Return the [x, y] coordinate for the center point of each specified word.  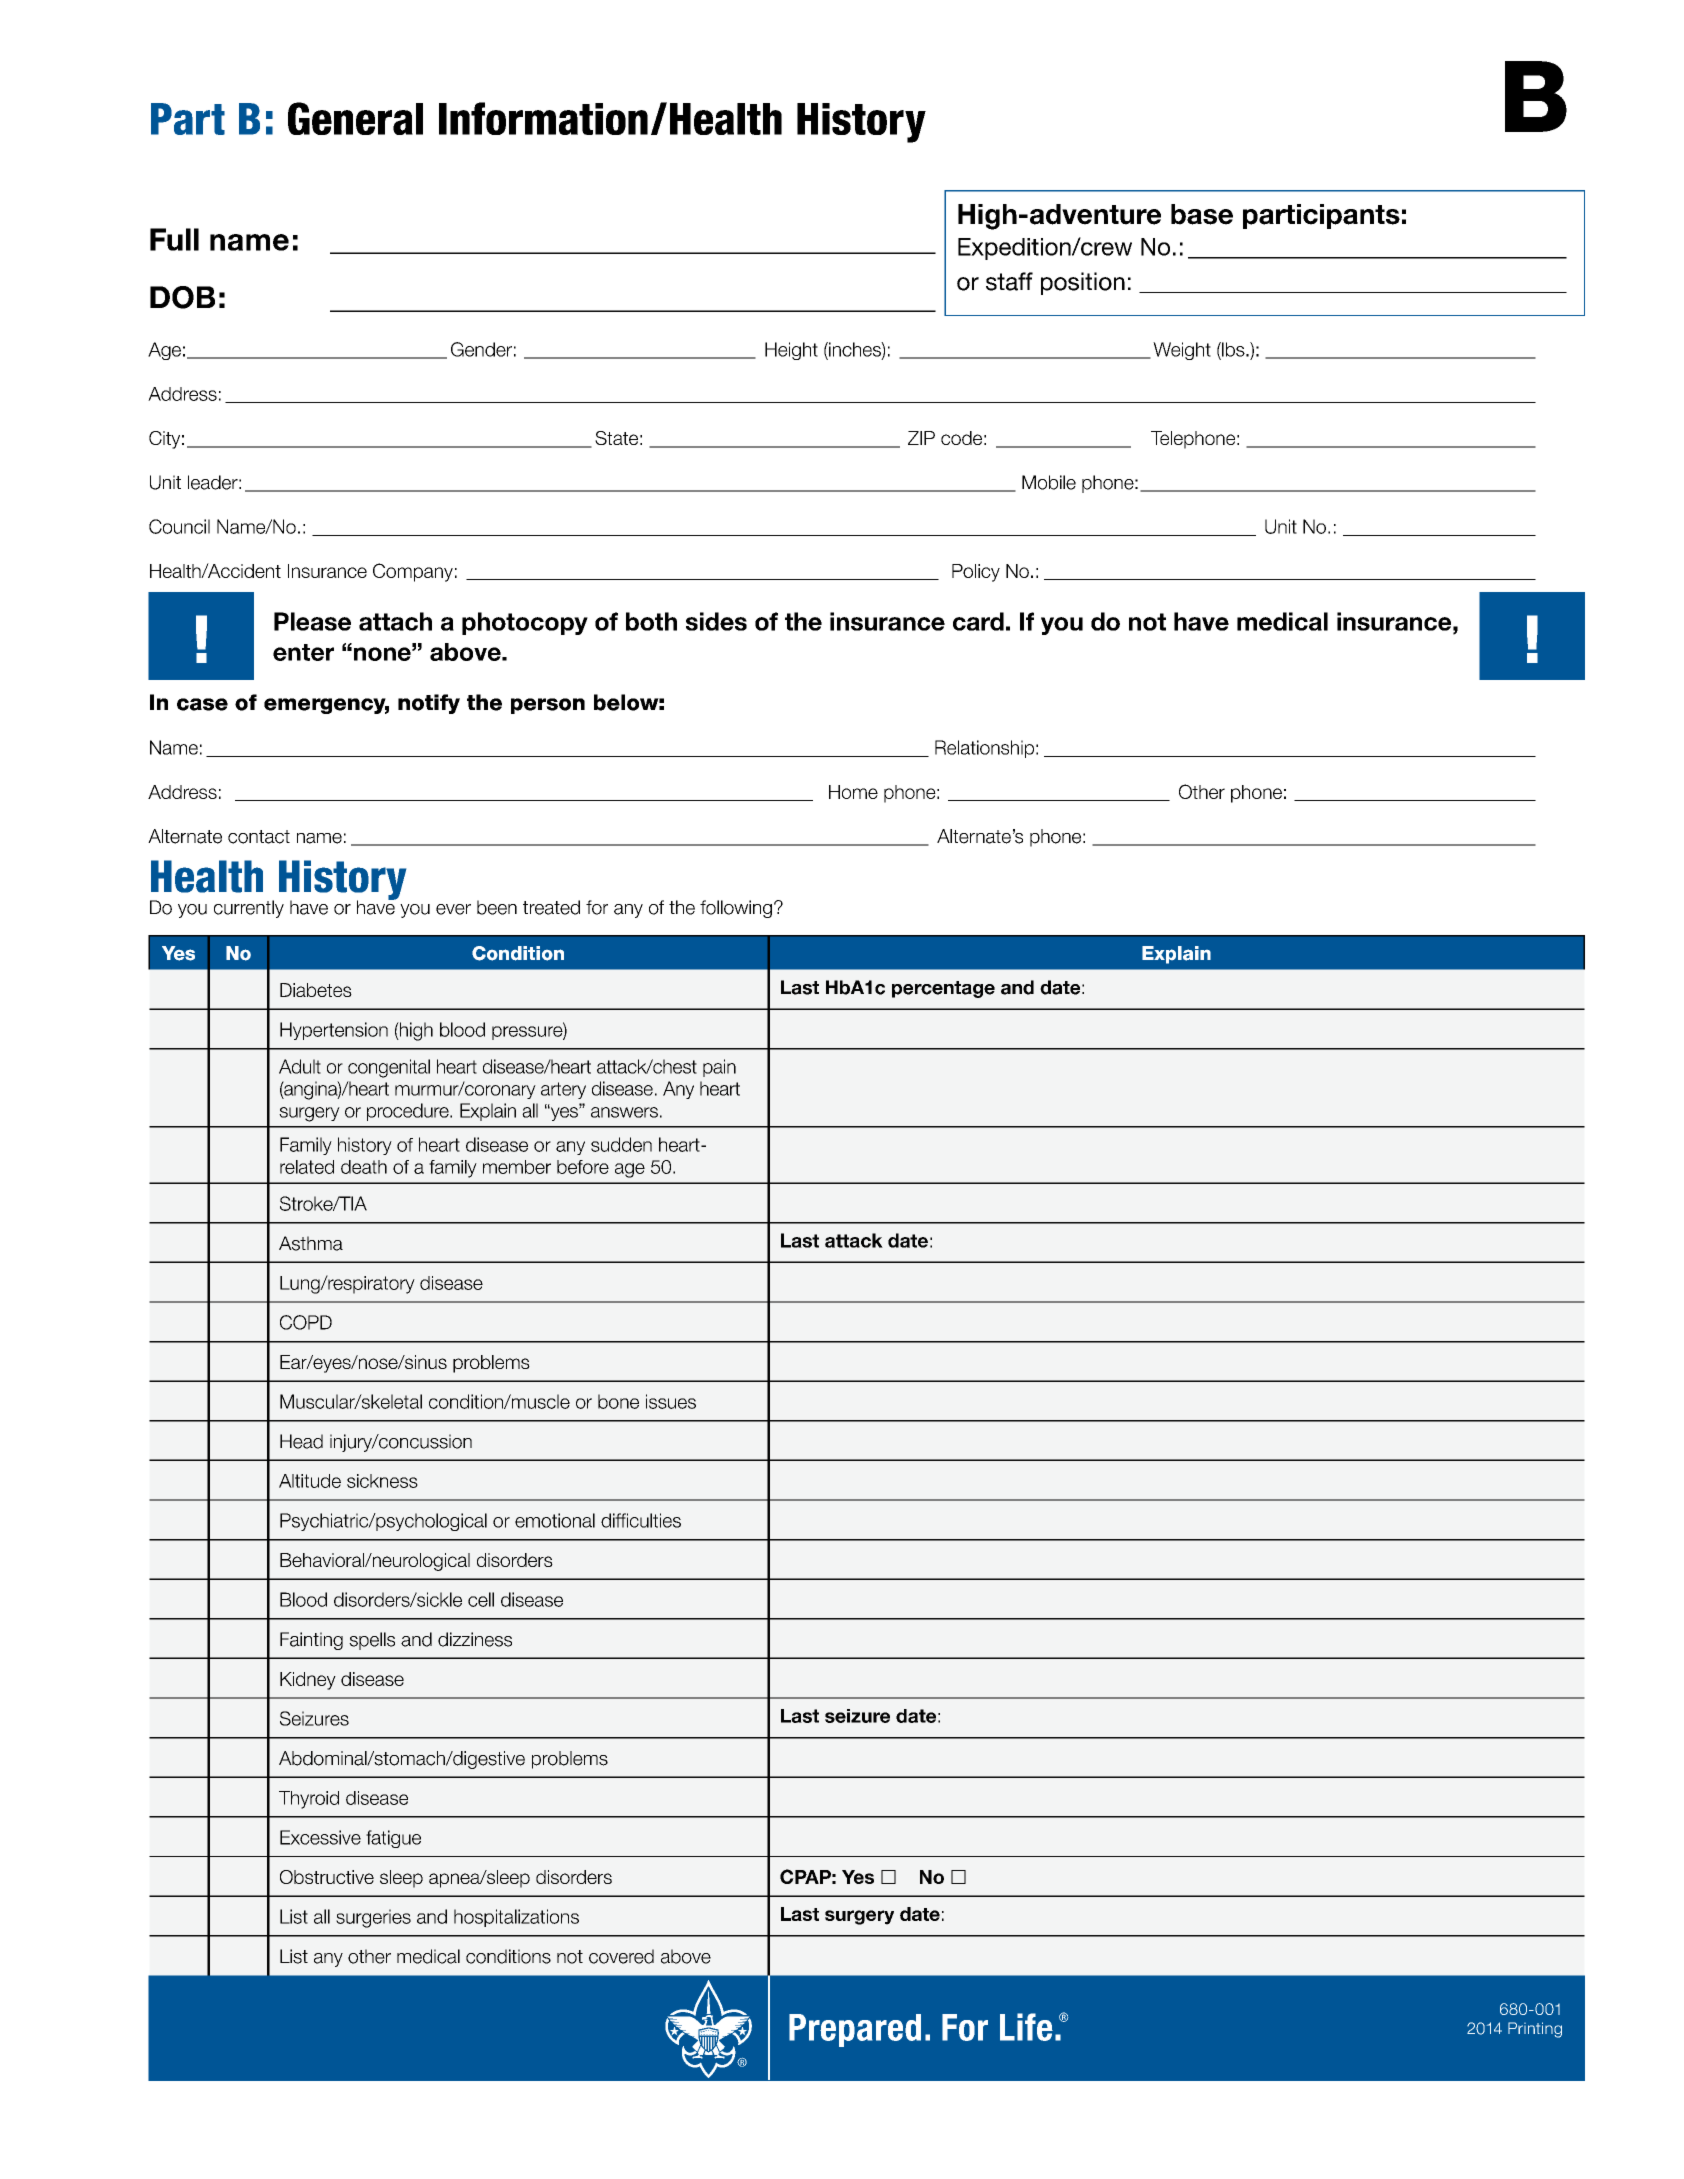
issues [671, 1401]
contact [259, 837]
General [355, 118]
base [1202, 214]
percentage [943, 989]
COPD [306, 1322]
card [978, 621]
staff [1009, 281]
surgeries [373, 1918]
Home [853, 792]
